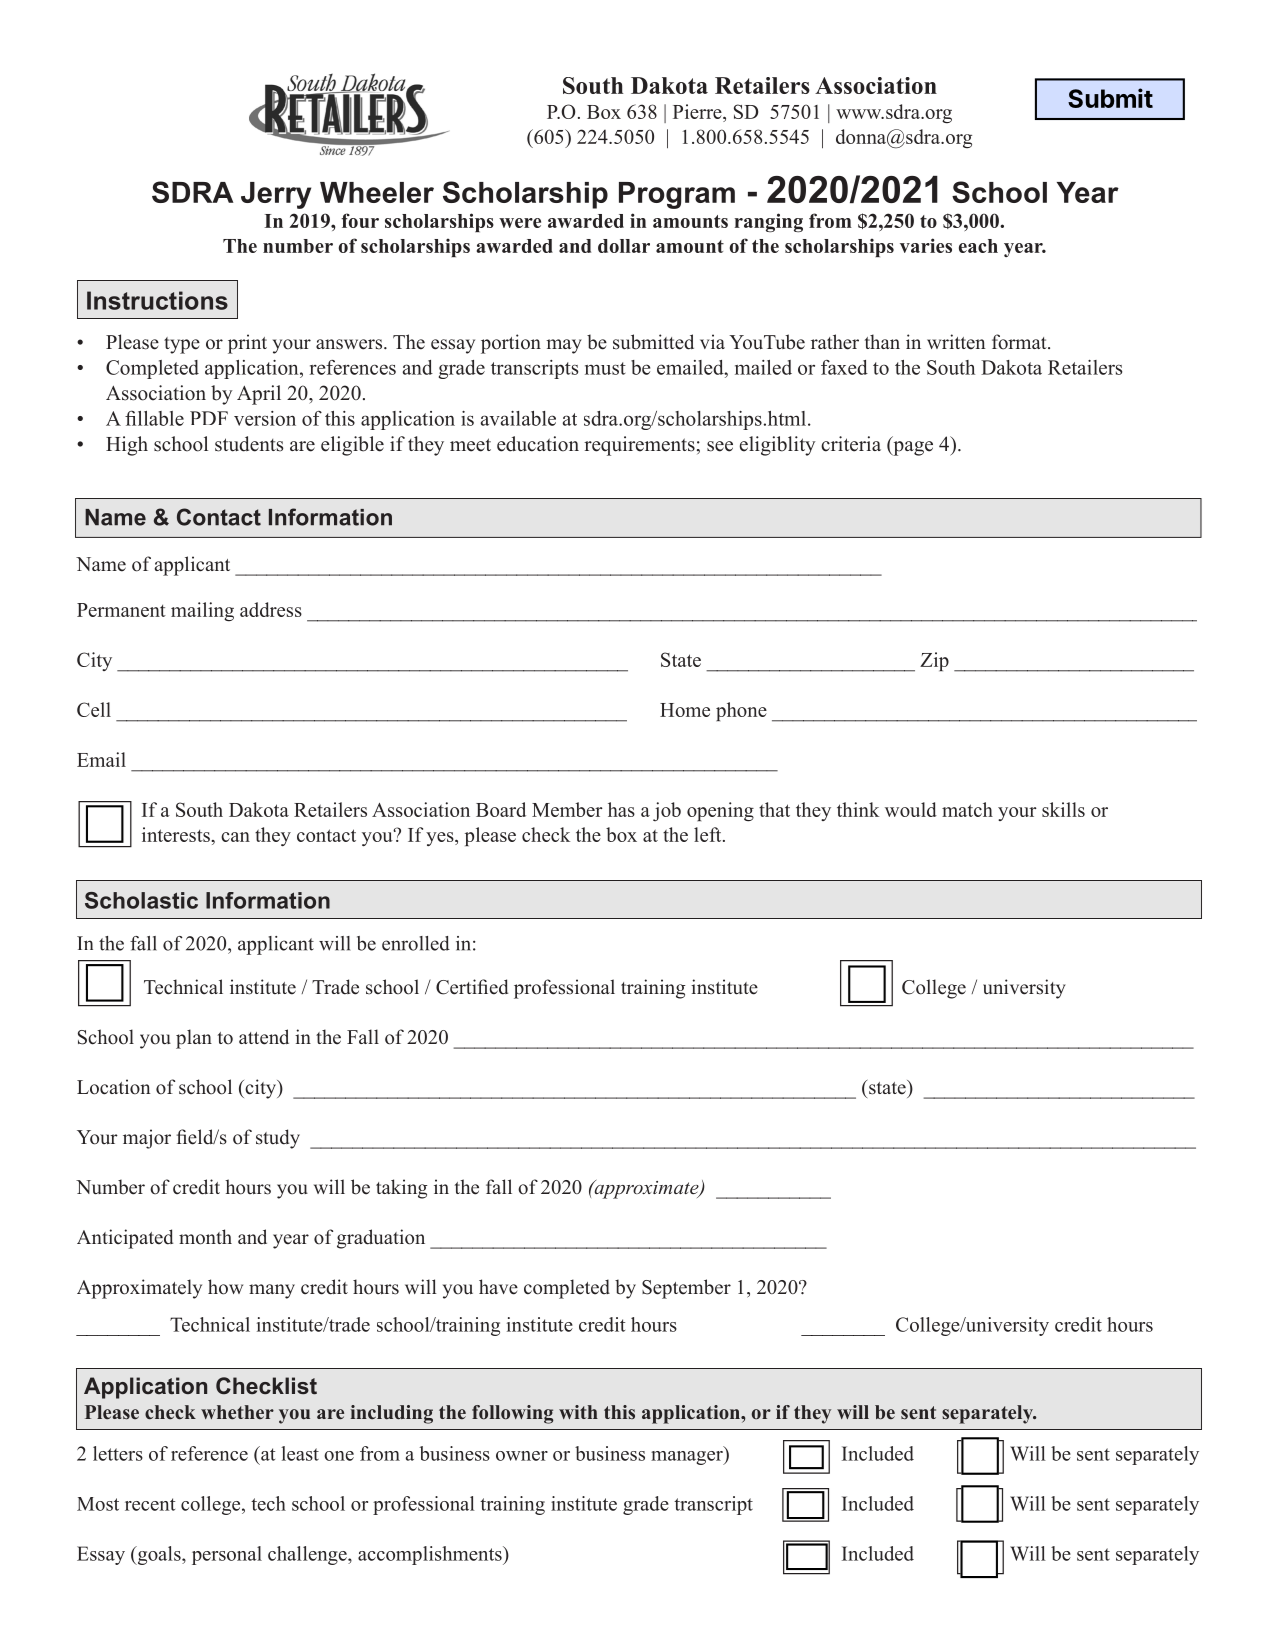 The height and width of the screenshot is (1650, 1275). What do you see at coordinates (967, 809) in the screenshot?
I see `match` at bounding box center [967, 809].
